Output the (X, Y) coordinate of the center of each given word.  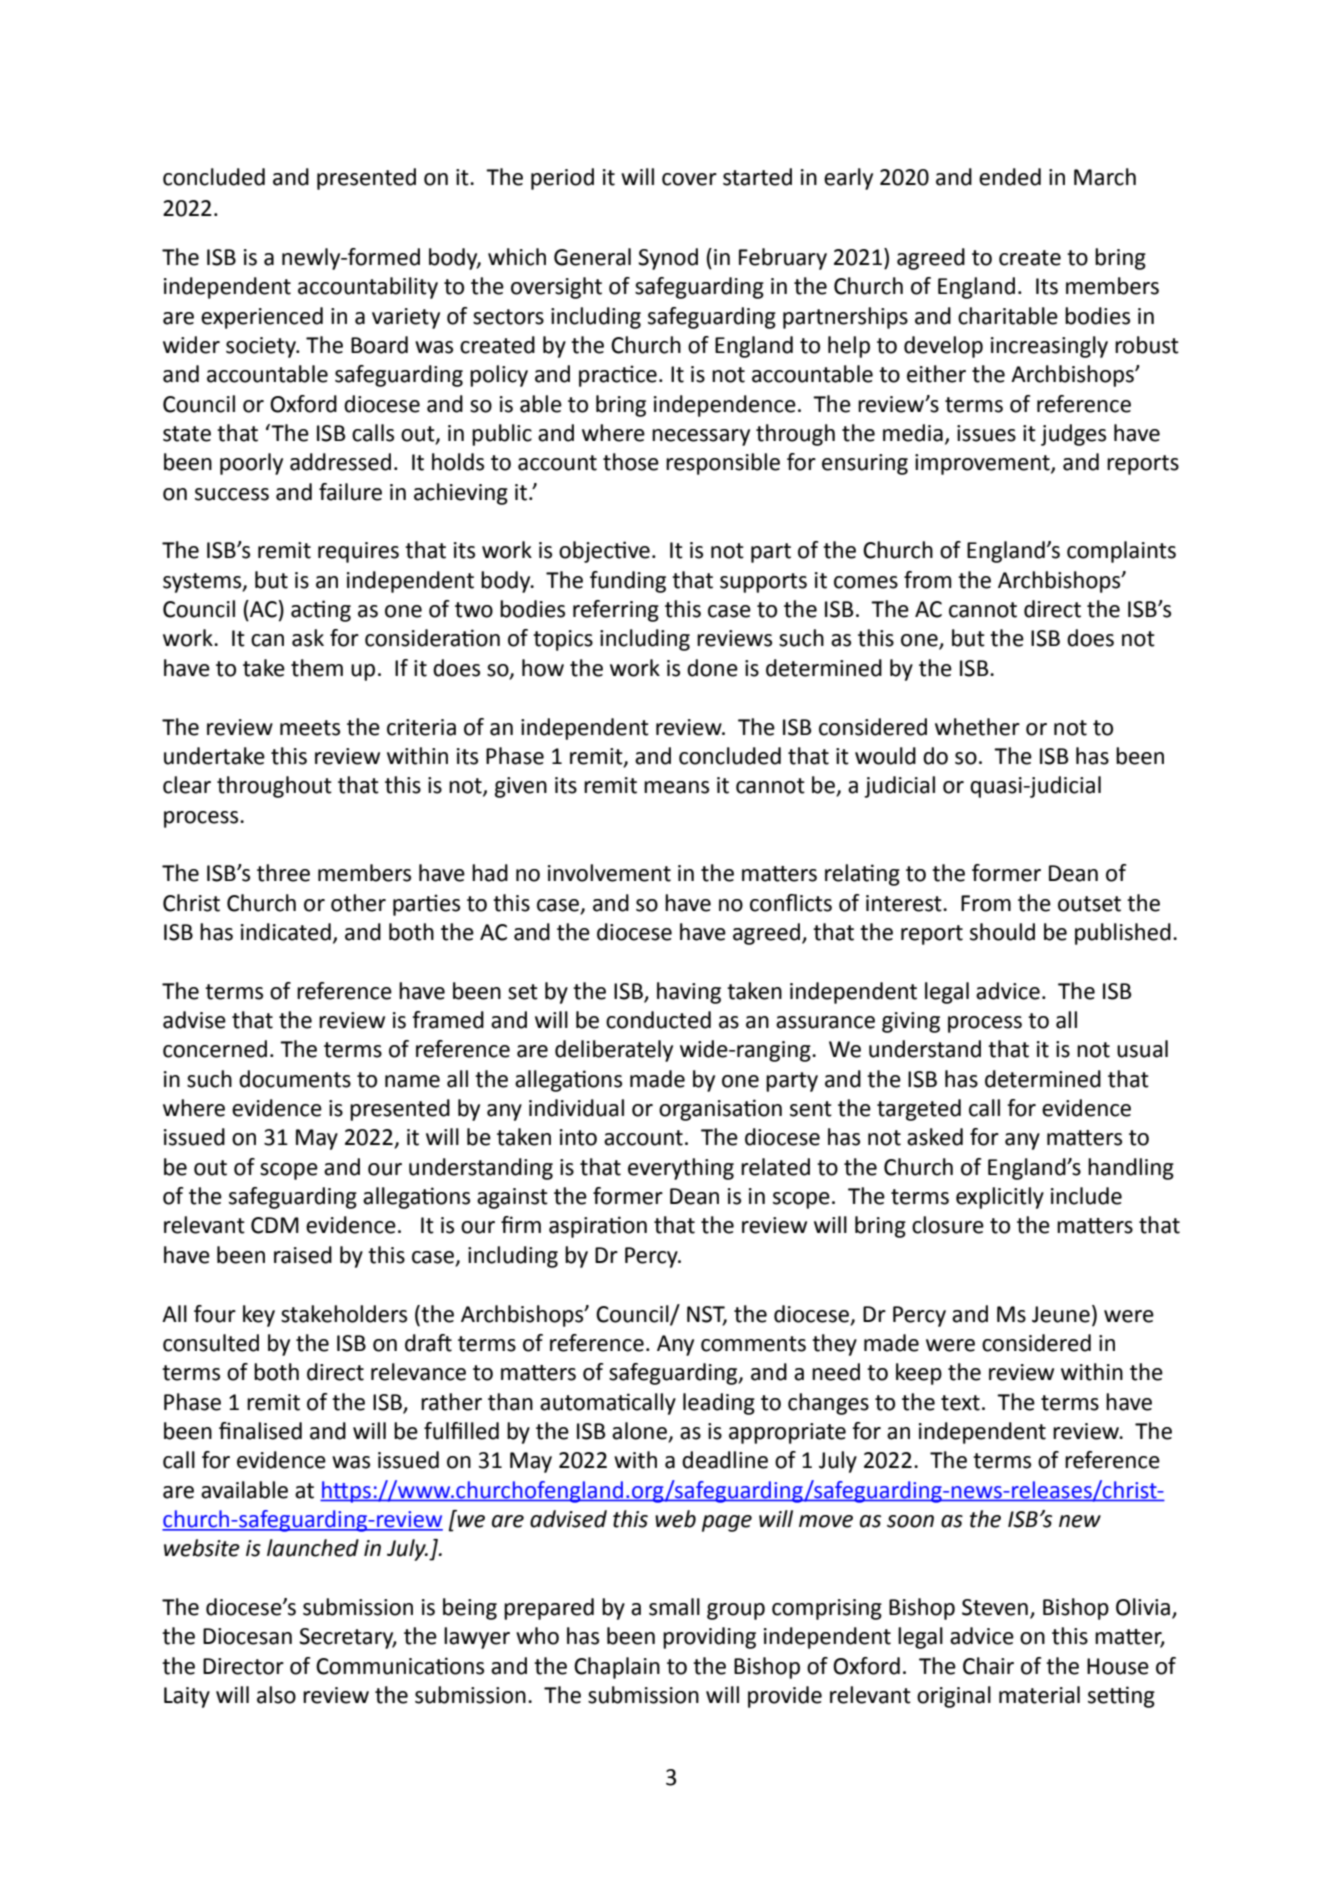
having (689, 993)
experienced (262, 318)
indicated (286, 932)
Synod (668, 259)
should (1002, 932)
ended (1010, 177)
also (276, 1695)
